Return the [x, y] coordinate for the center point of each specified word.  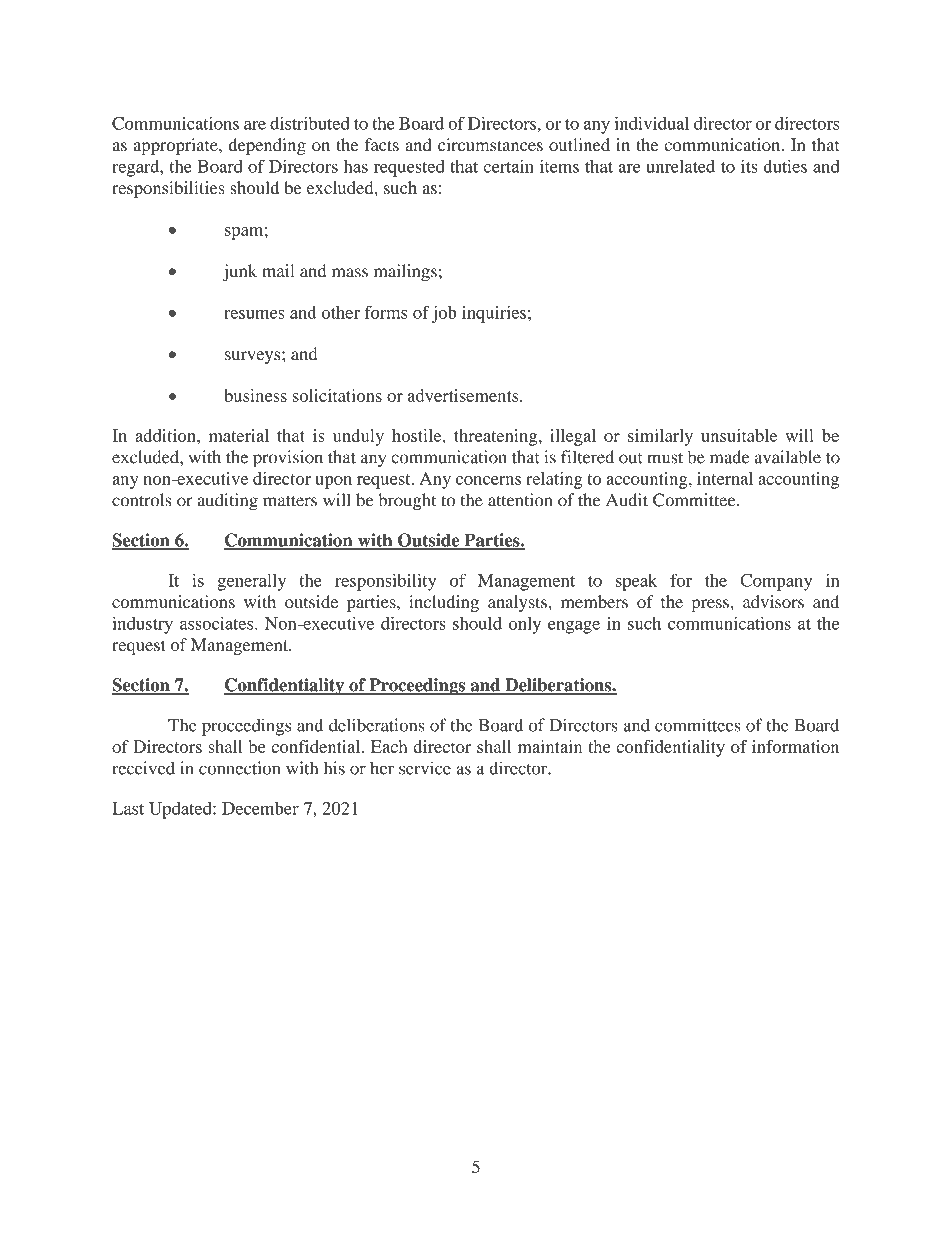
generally [251, 582]
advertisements [464, 395]
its [749, 166]
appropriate [177, 146]
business [255, 395]
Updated [181, 810]
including [444, 603]
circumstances [490, 144]
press [711, 605]
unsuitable [739, 435]
